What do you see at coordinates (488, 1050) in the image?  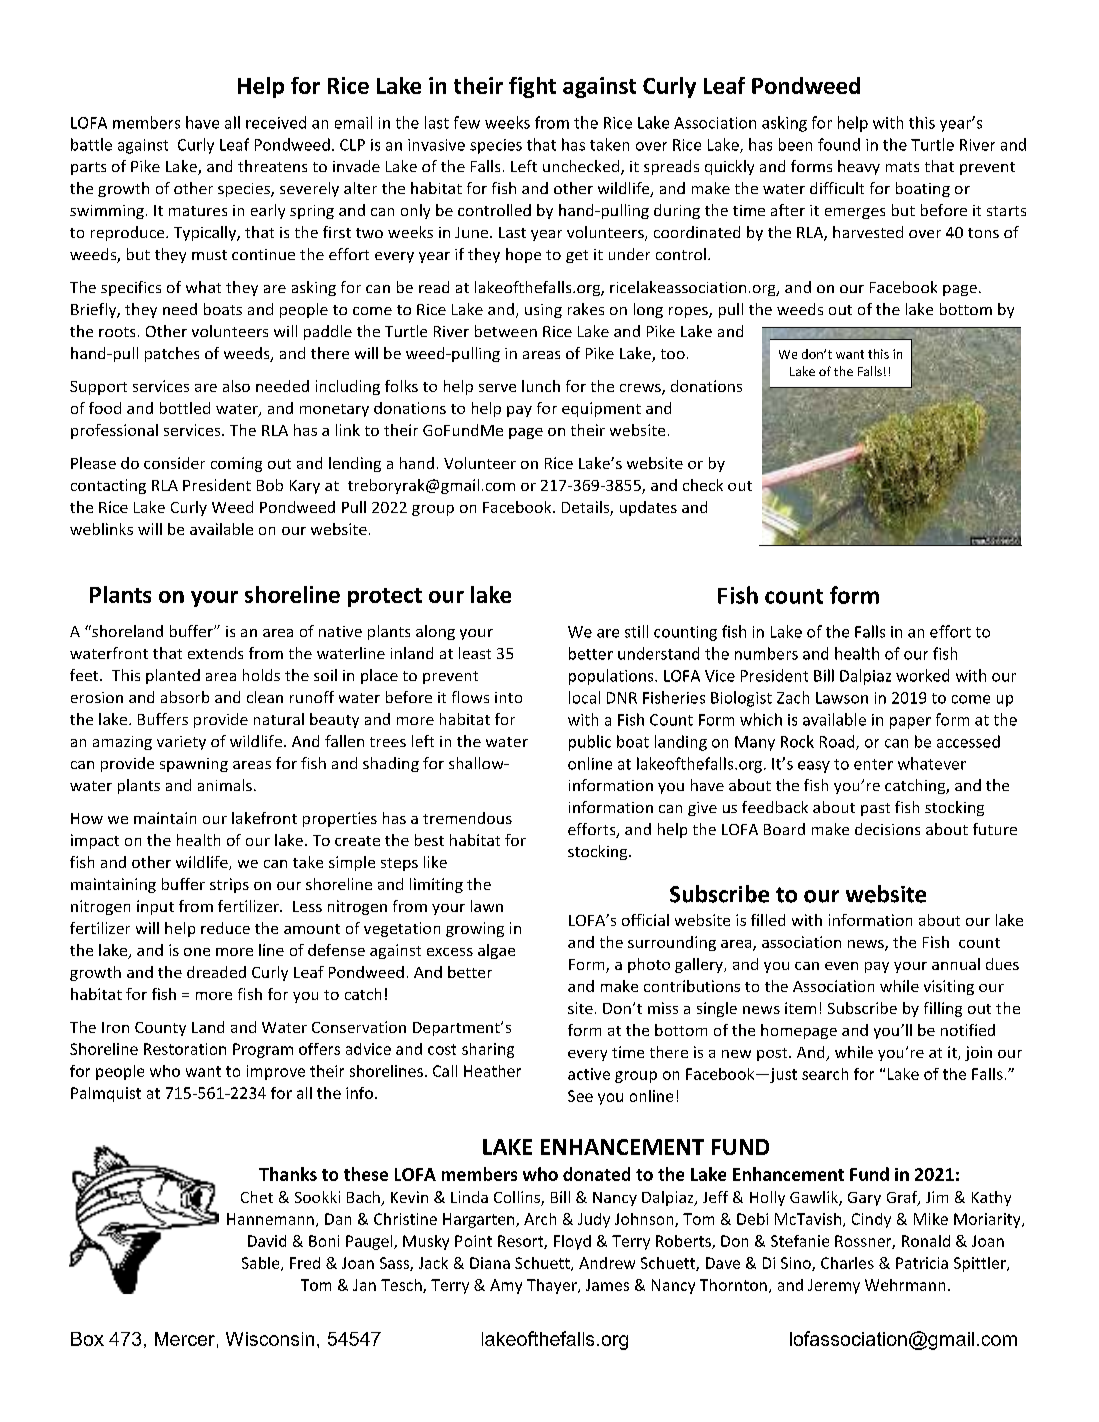 I see `sharing` at bounding box center [488, 1050].
